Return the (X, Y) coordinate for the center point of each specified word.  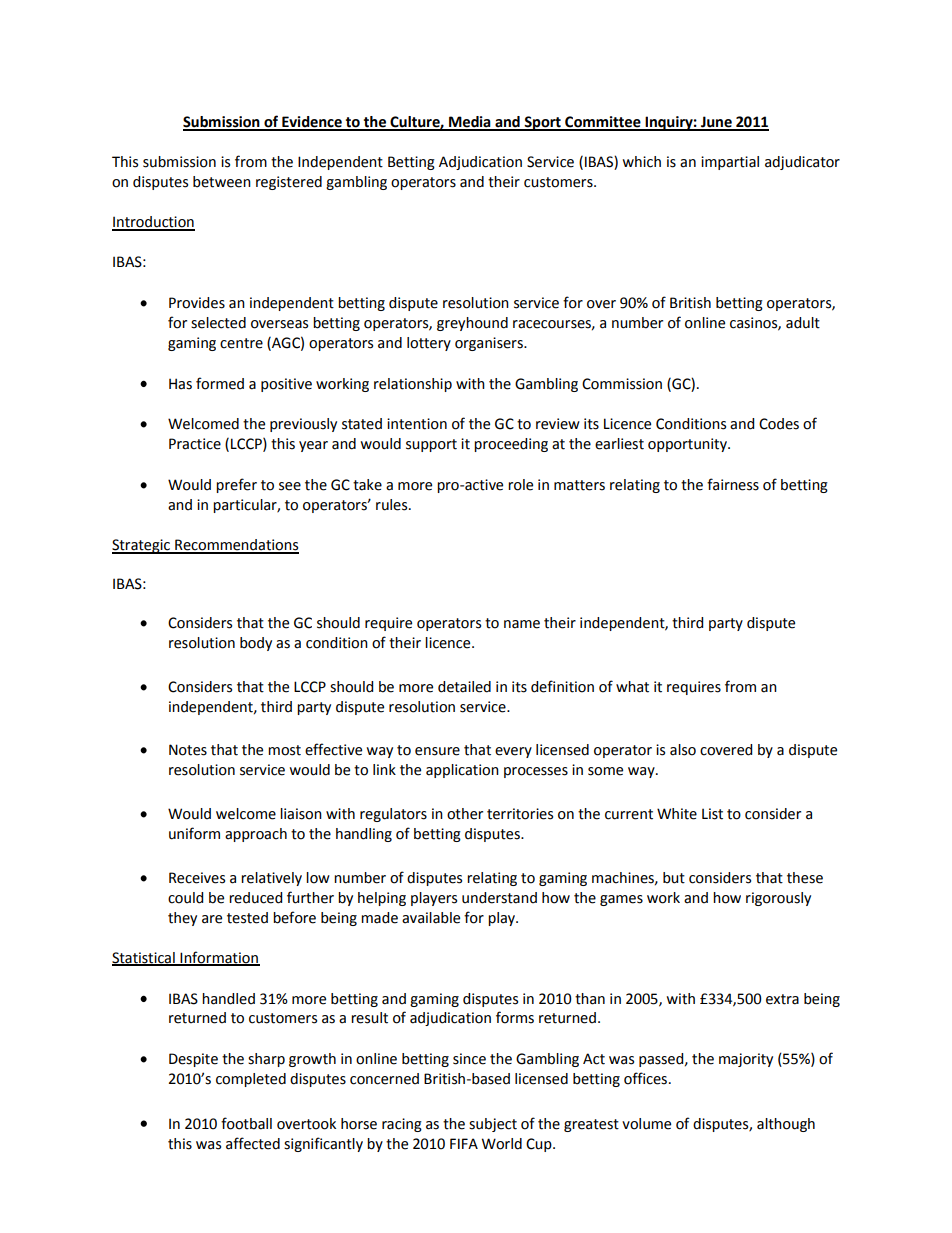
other (465, 814)
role (520, 485)
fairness (733, 484)
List (712, 814)
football (246, 1123)
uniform (194, 833)
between (222, 182)
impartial (730, 163)
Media (470, 123)
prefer (236, 485)
